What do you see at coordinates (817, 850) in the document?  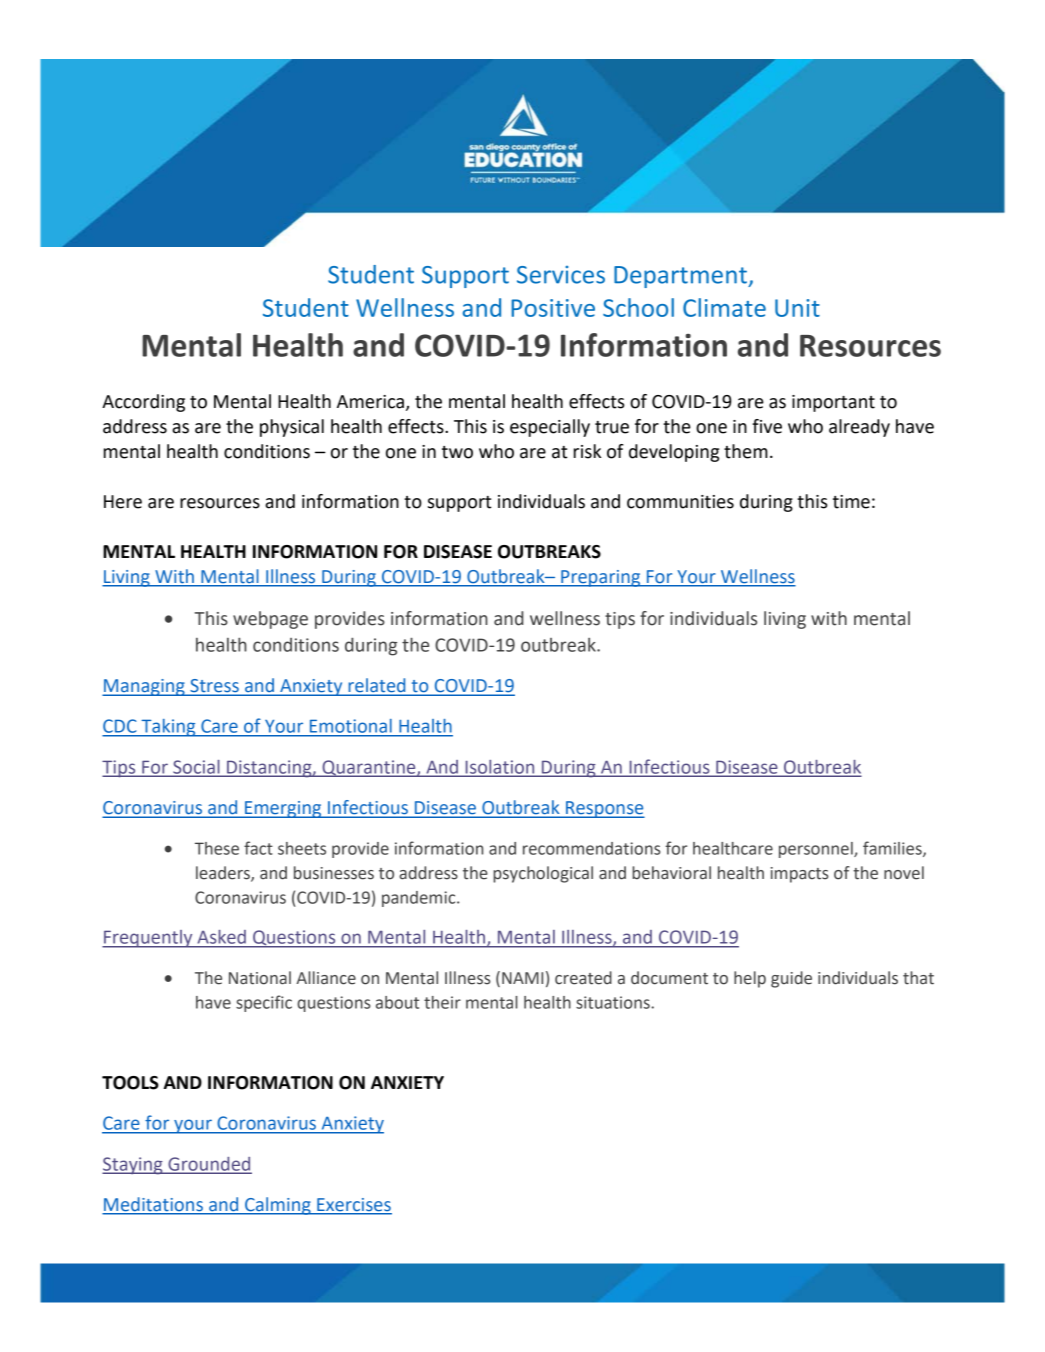 I see `personnel` at bounding box center [817, 850].
